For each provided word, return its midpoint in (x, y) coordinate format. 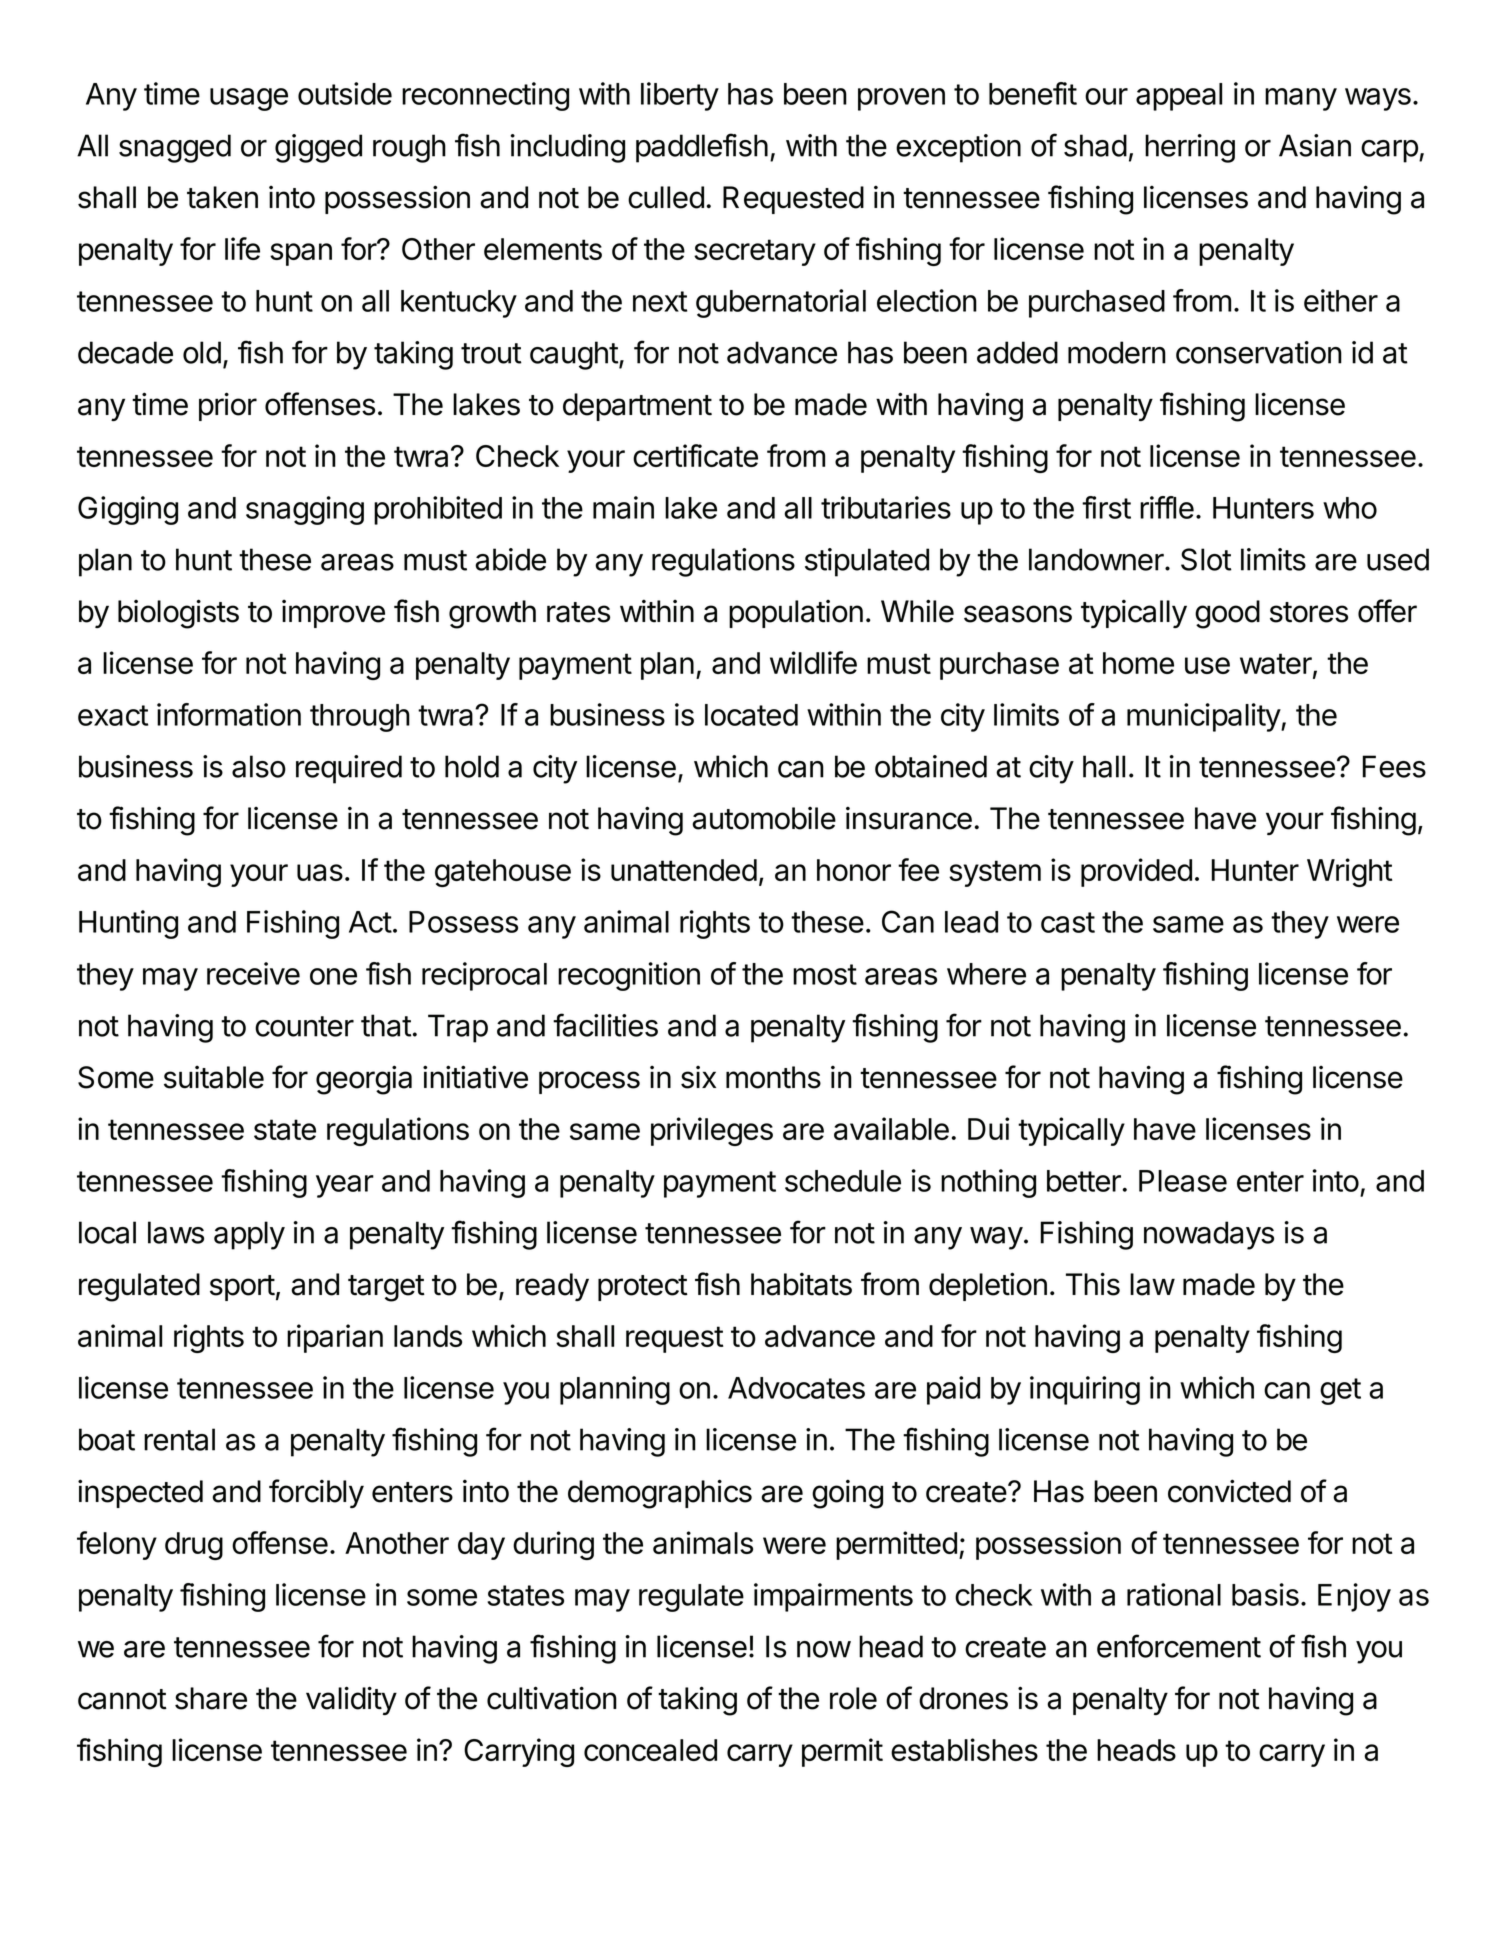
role (853, 1698)
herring (1190, 148)
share (211, 1698)
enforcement (1179, 1646)
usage (249, 99)
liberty (680, 96)
